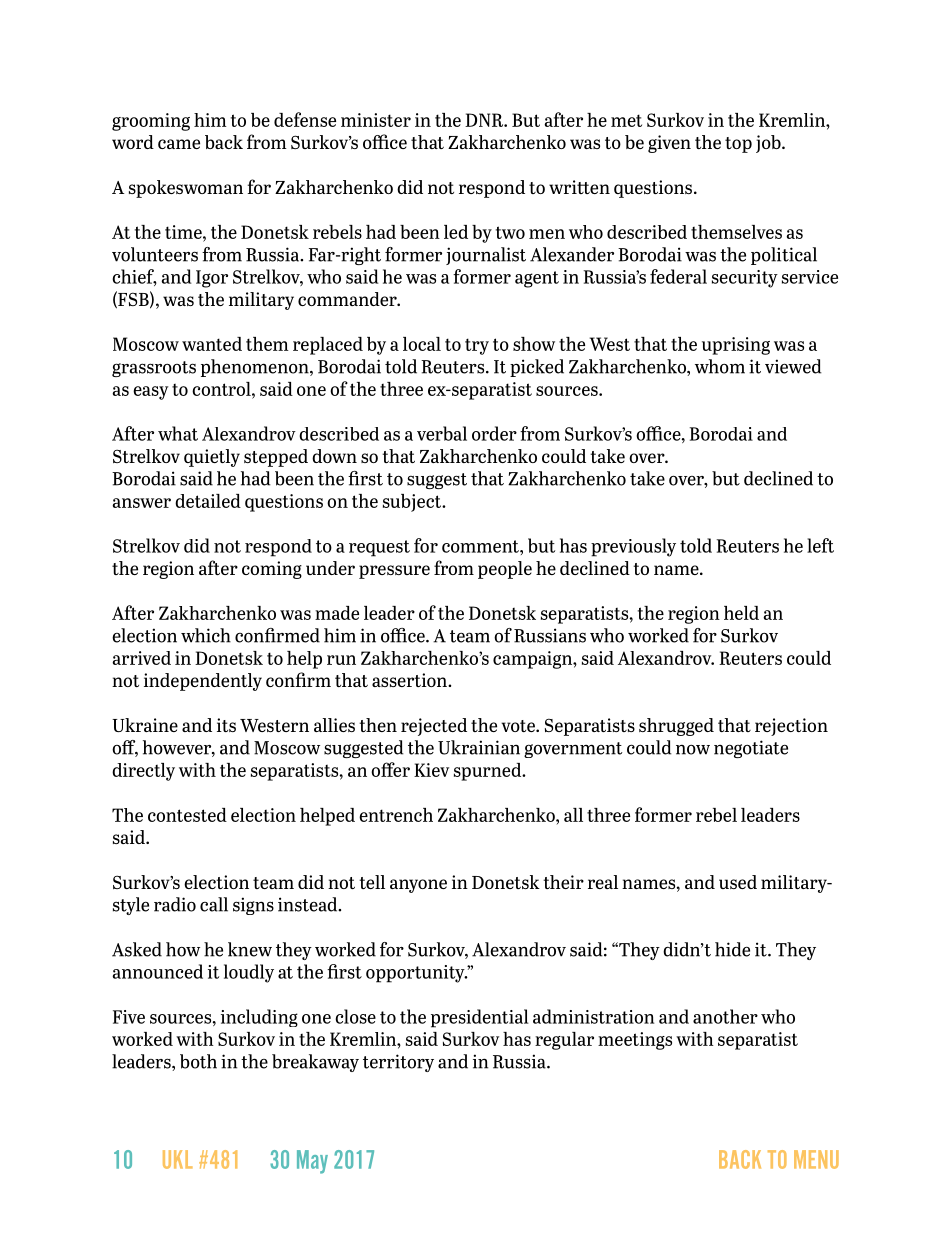 The height and width of the page is (1233, 952). What do you see at coordinates (376, 120) in the page?
I see `minister` at bounding box center [376, 120].
